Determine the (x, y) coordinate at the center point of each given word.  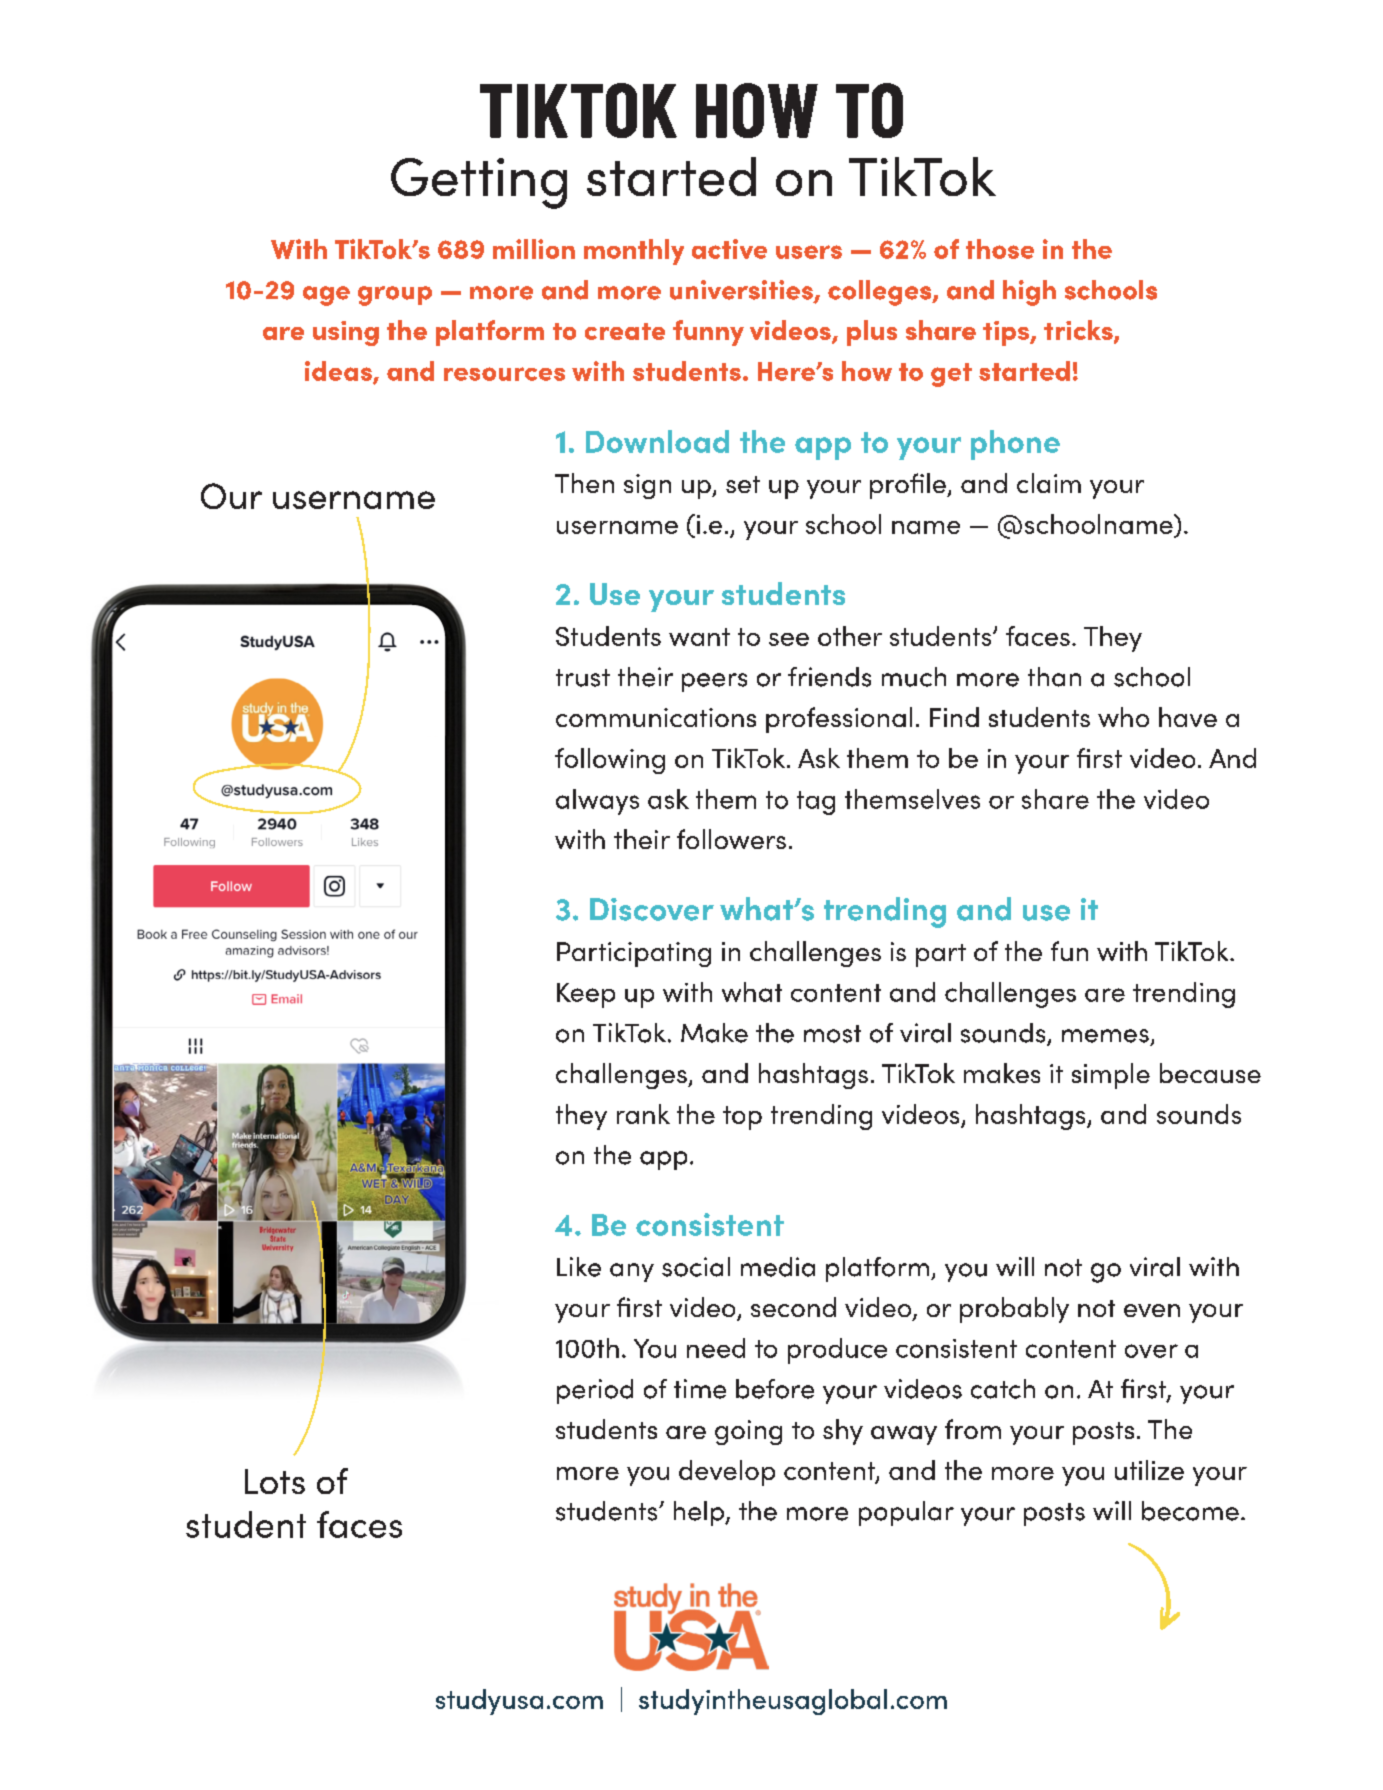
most (832, 1034)
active (729, 249)
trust (583, 678)
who (1123, 717)
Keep (586, 995)
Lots (275, 1481)
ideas (339, 372)
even (1152, 1310)
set (743, 484)
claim (1049, 483)
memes (1105, 1036)
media (778, 1267)
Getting (479, 183)
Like (579, 1267)
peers (714, 682)
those (1000, 249)
